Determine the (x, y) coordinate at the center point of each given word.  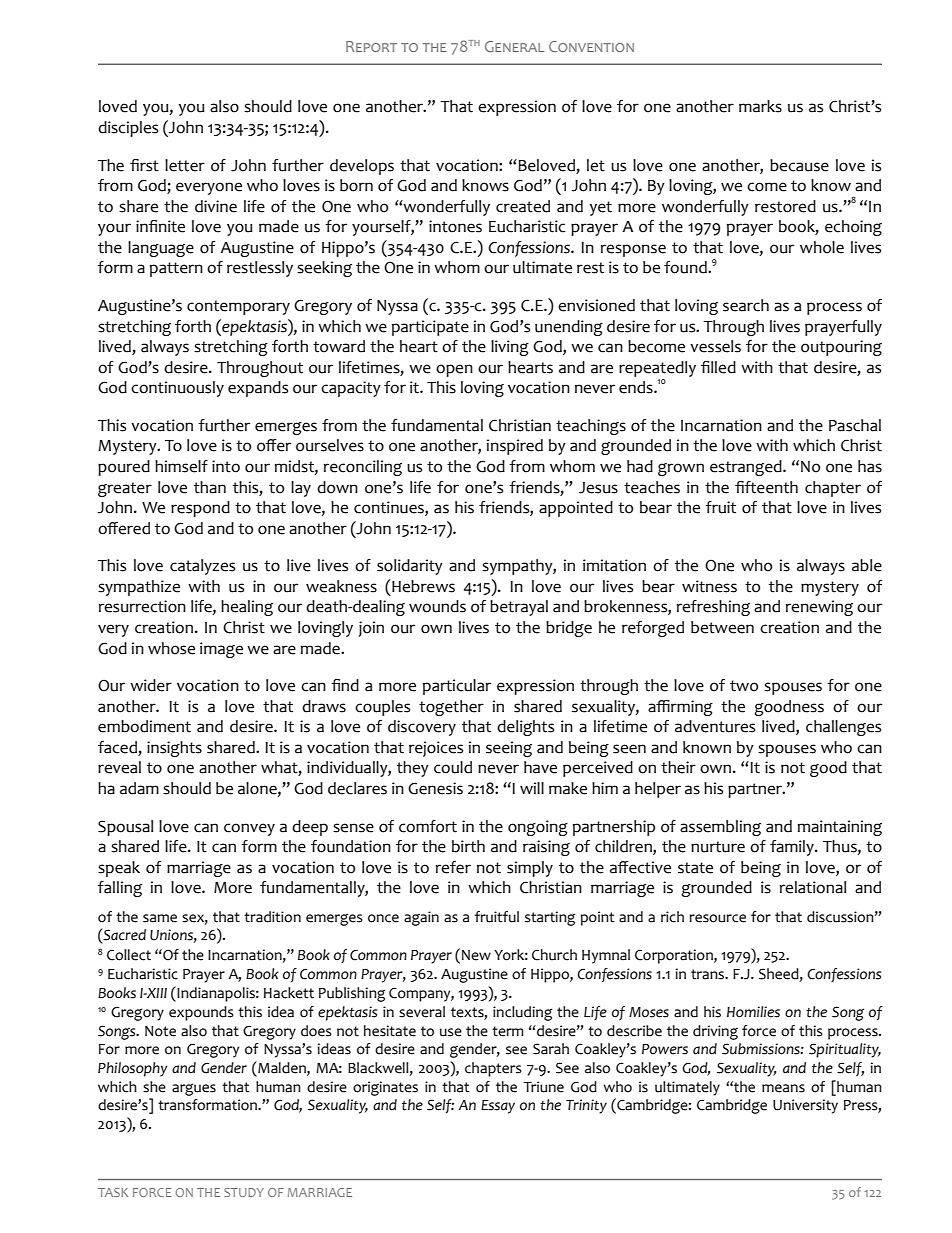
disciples (128, 129)
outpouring (841, 348)
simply (530, 869)
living (510, 348)
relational (813, 887)
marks (760, 106)
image (221, 650)
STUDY (244, 1192)
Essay (498, 1107)
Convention (591, 46)
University (805, 1106)
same (160, 918)
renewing (819, 608)
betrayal (519, 608)
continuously (177, 389)
